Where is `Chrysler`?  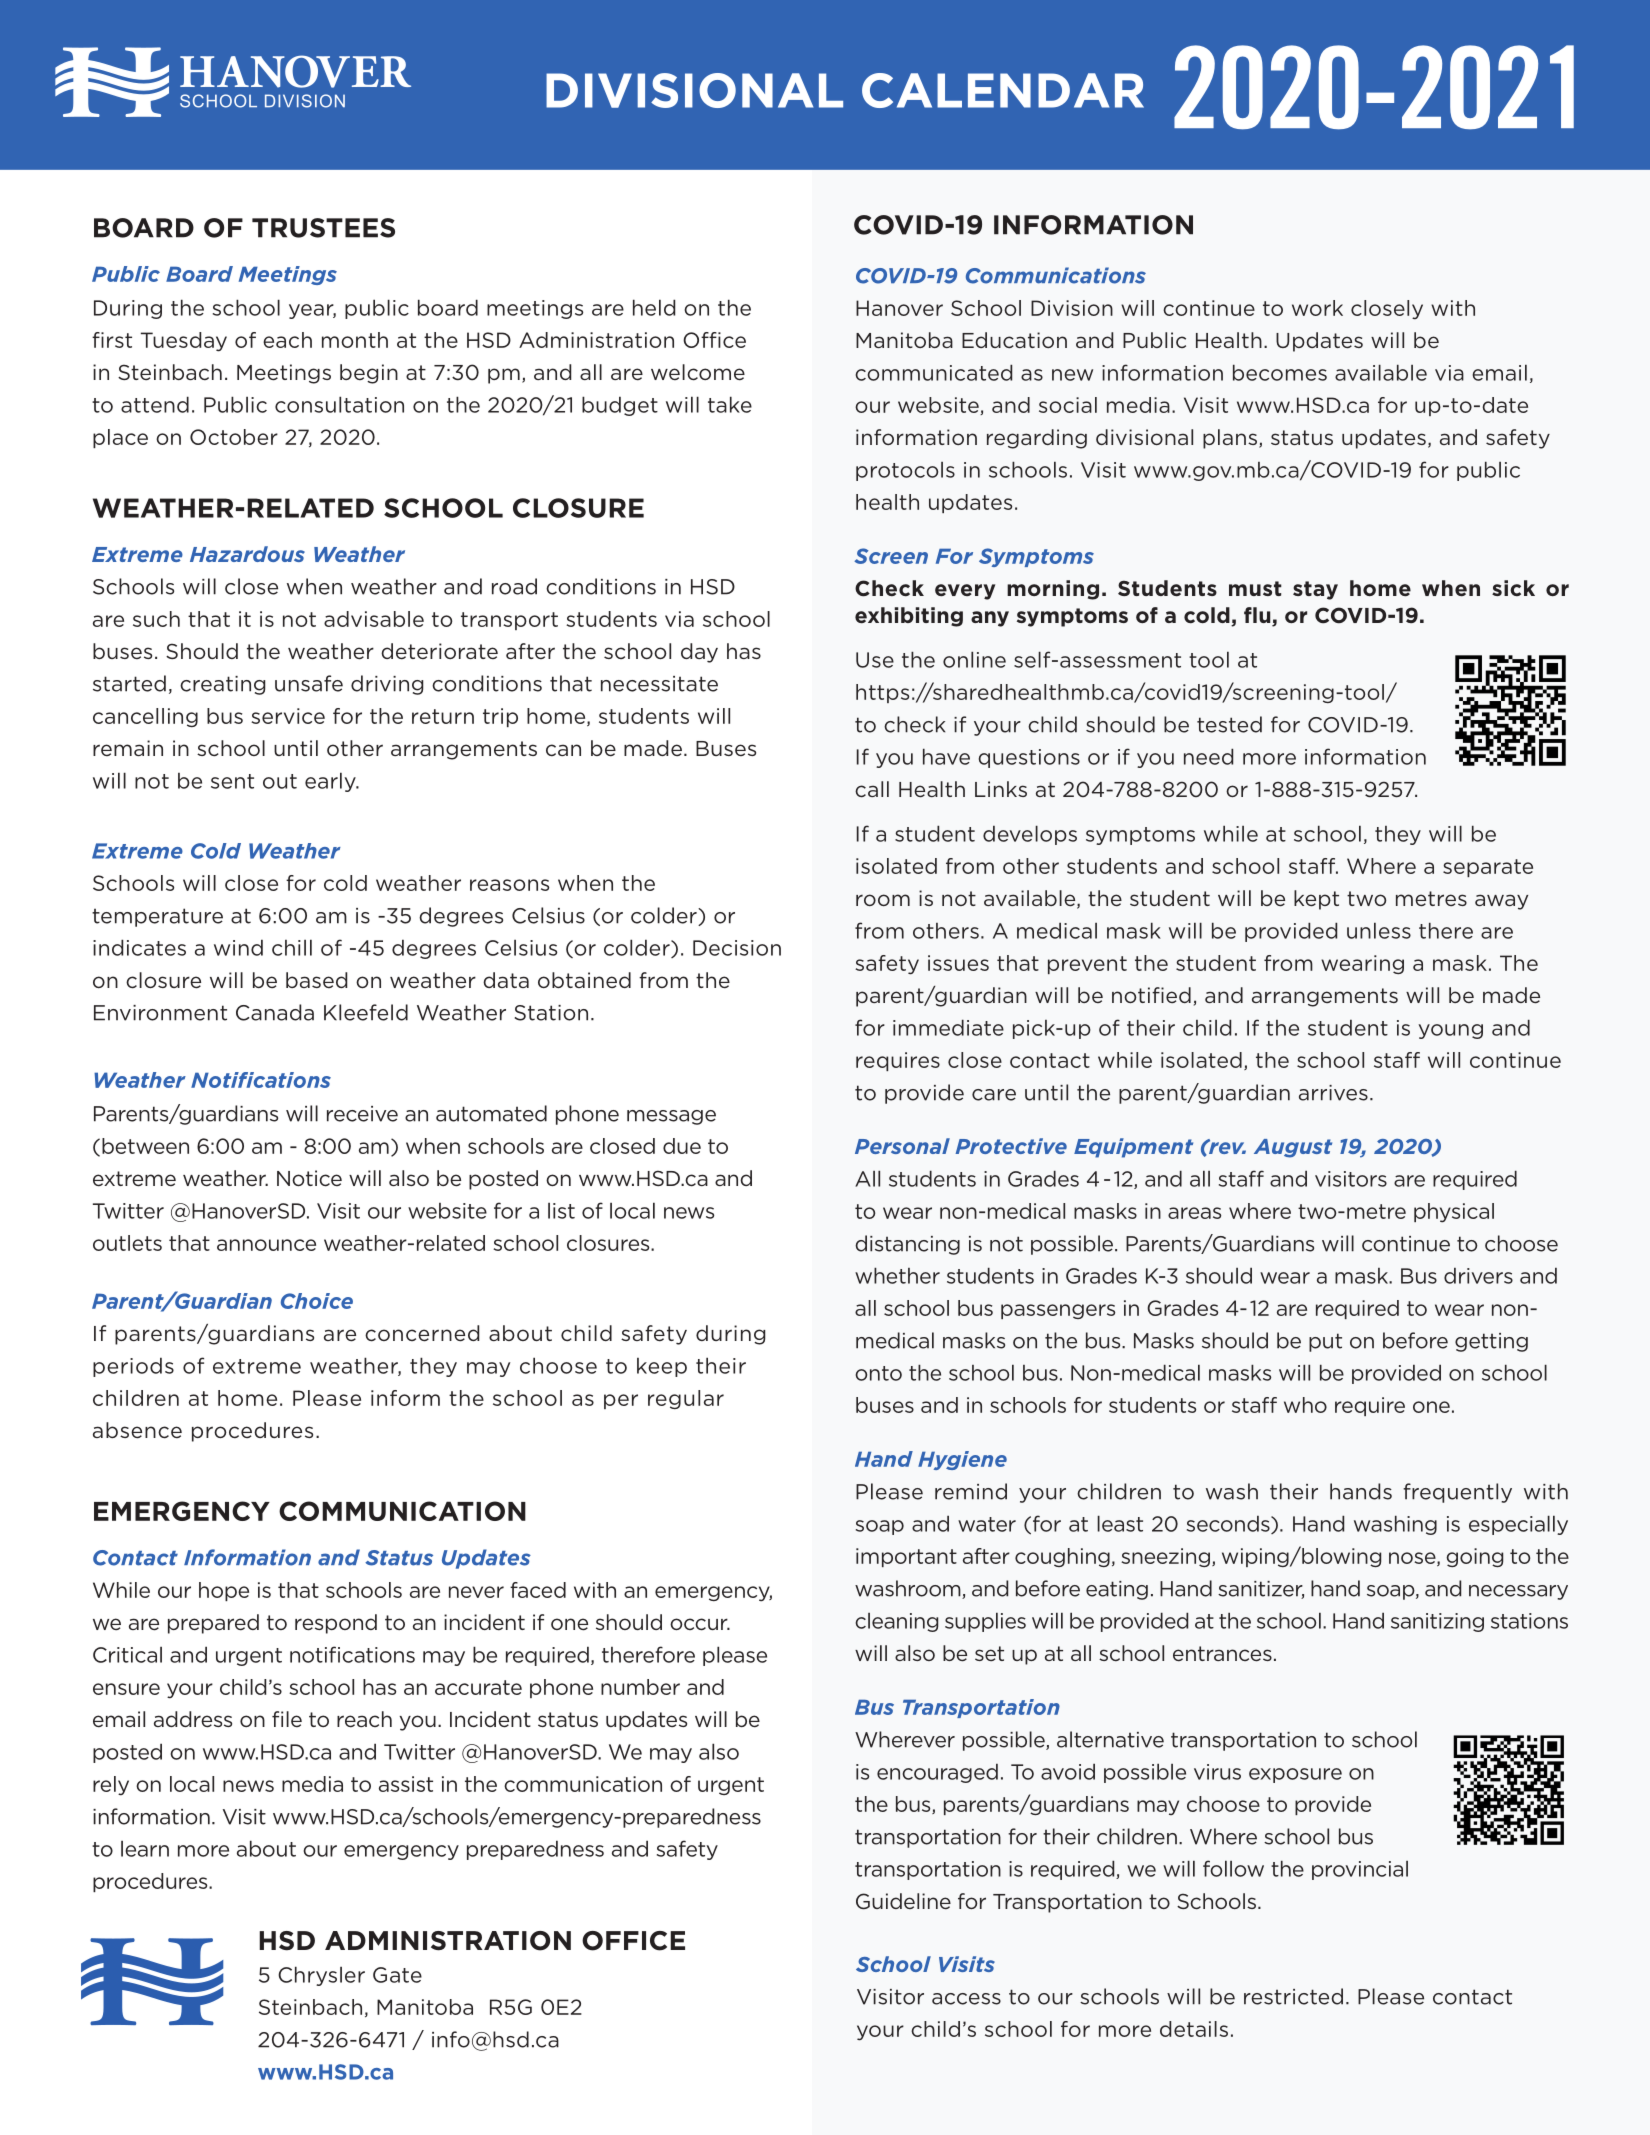
Chrysler is located at coordinates (321, 1976).
